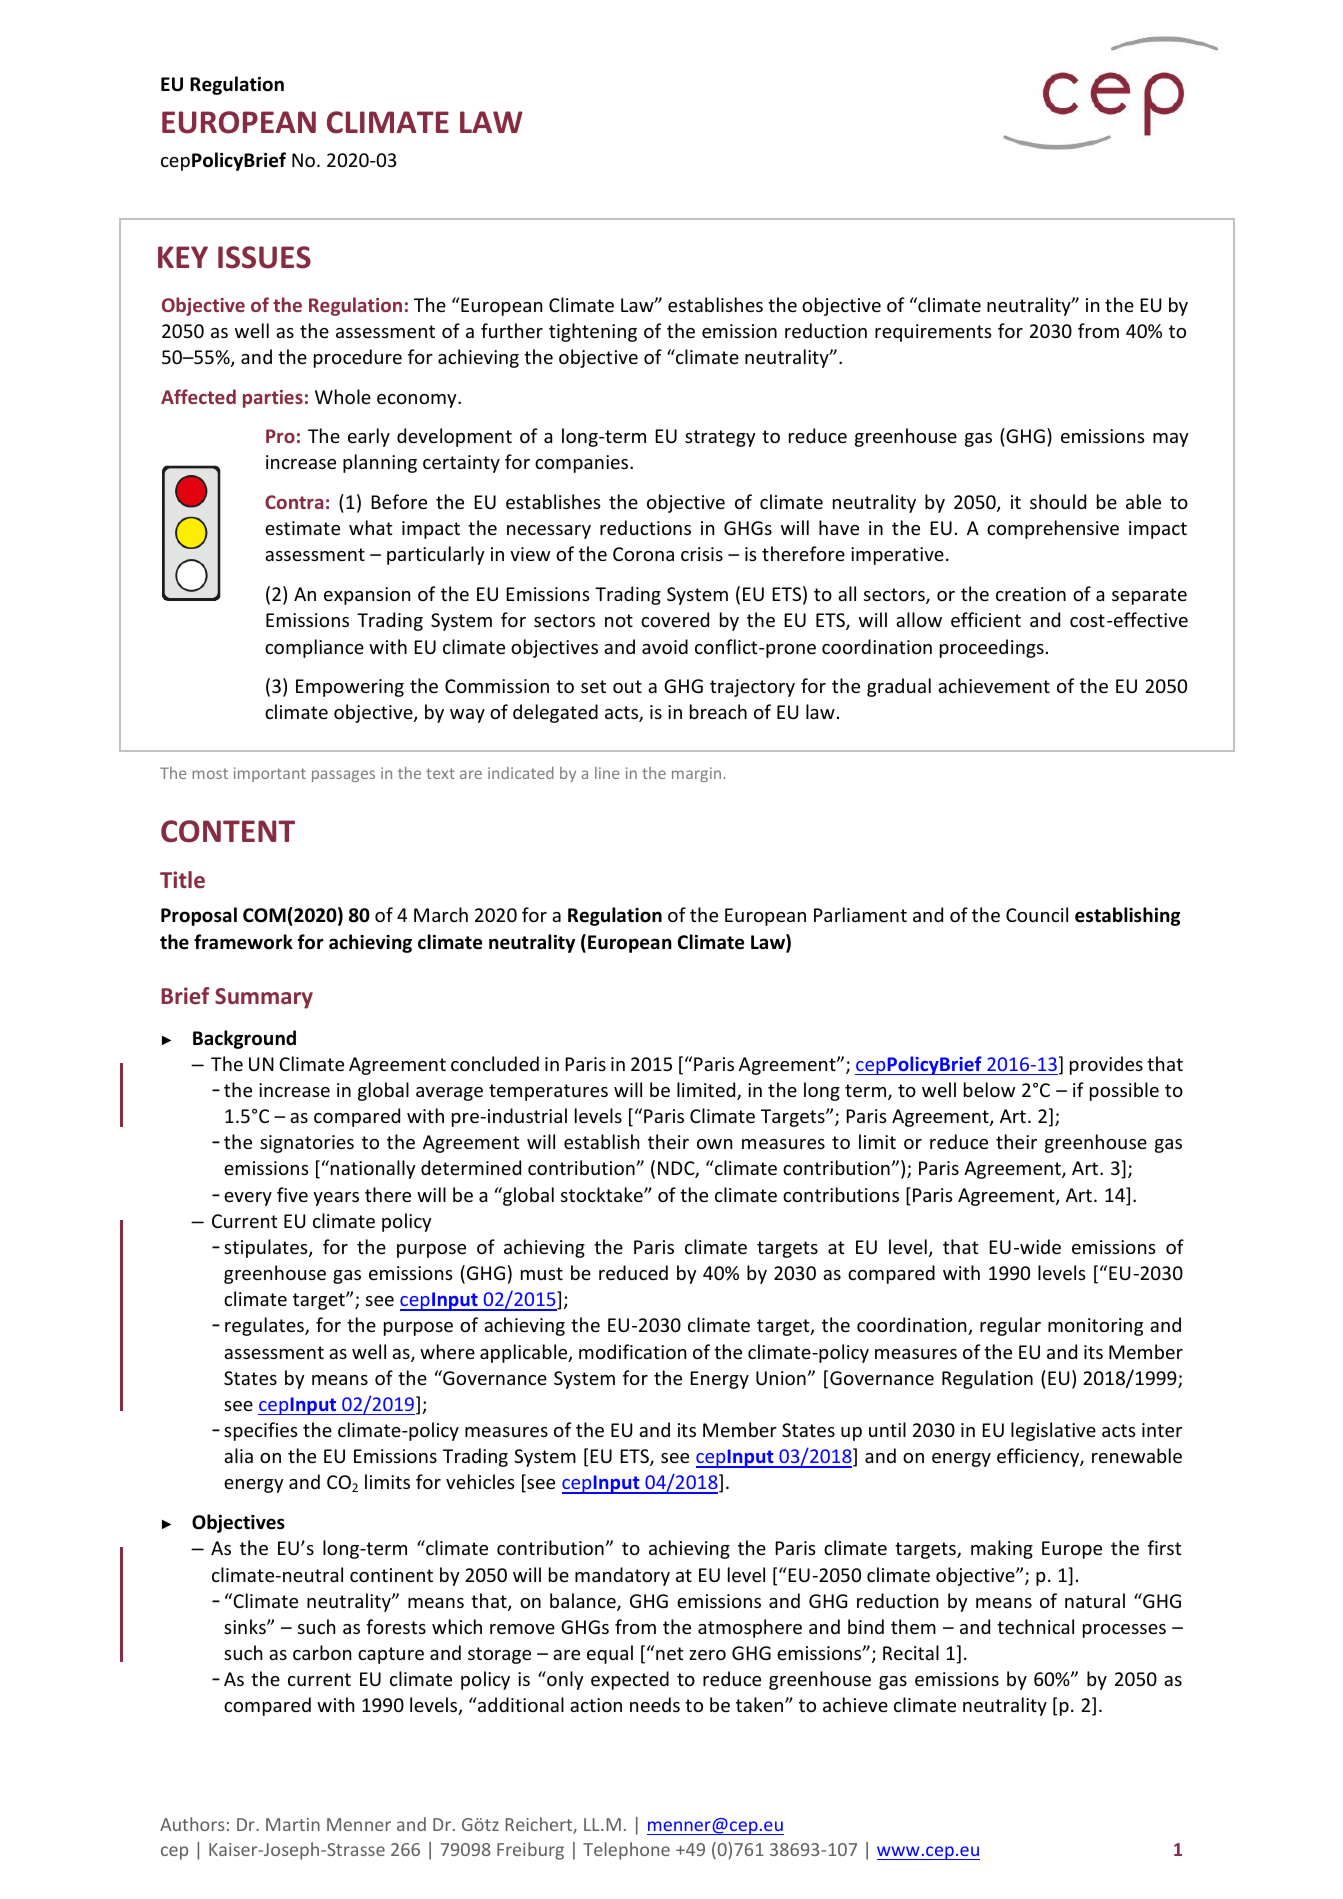 This screenshot has width=1343, height=1899. Describe the element at coordinates (293, 1824) in the screenshot. I see `Martin` at that location.
